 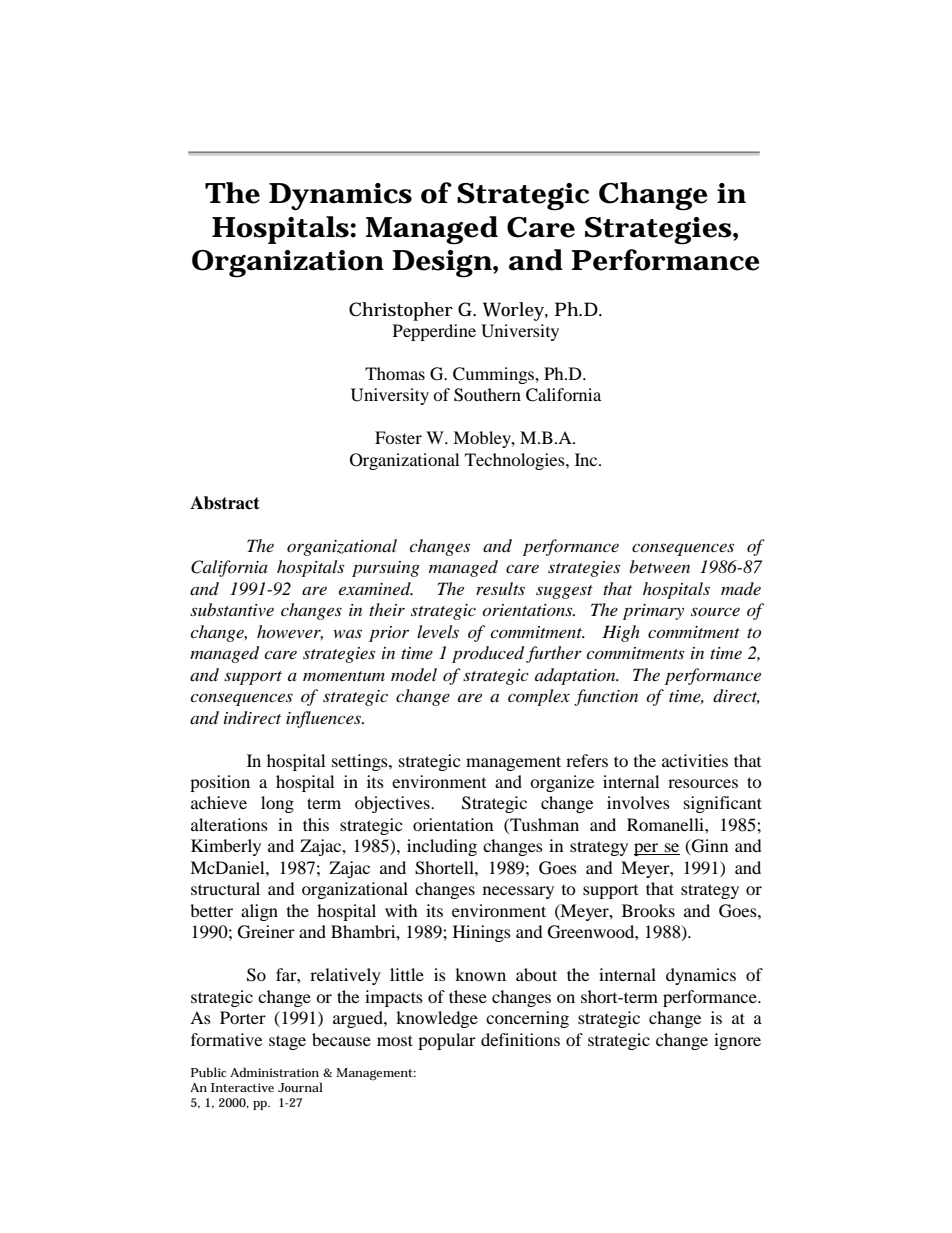 I want to click on between, so click(x=659, y=566).
